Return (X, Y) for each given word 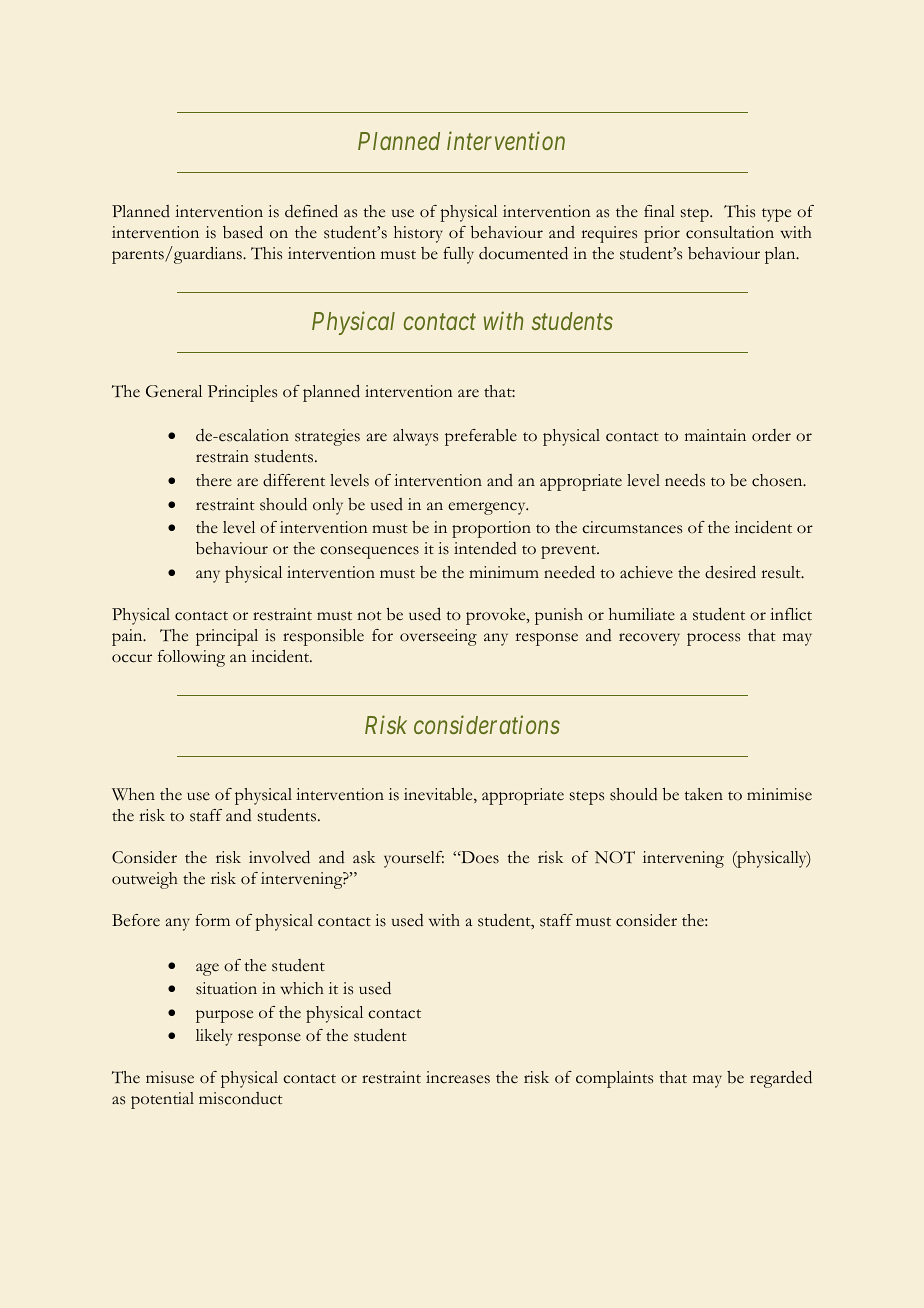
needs (685, 480)
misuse (170, 1077)
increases (458, 1077)
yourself (414, 859)
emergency (488, 508)
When (133, 794)
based (243, 232)
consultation (730, 232)
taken (704, 794)
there (214, 480)
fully (458, 255)
